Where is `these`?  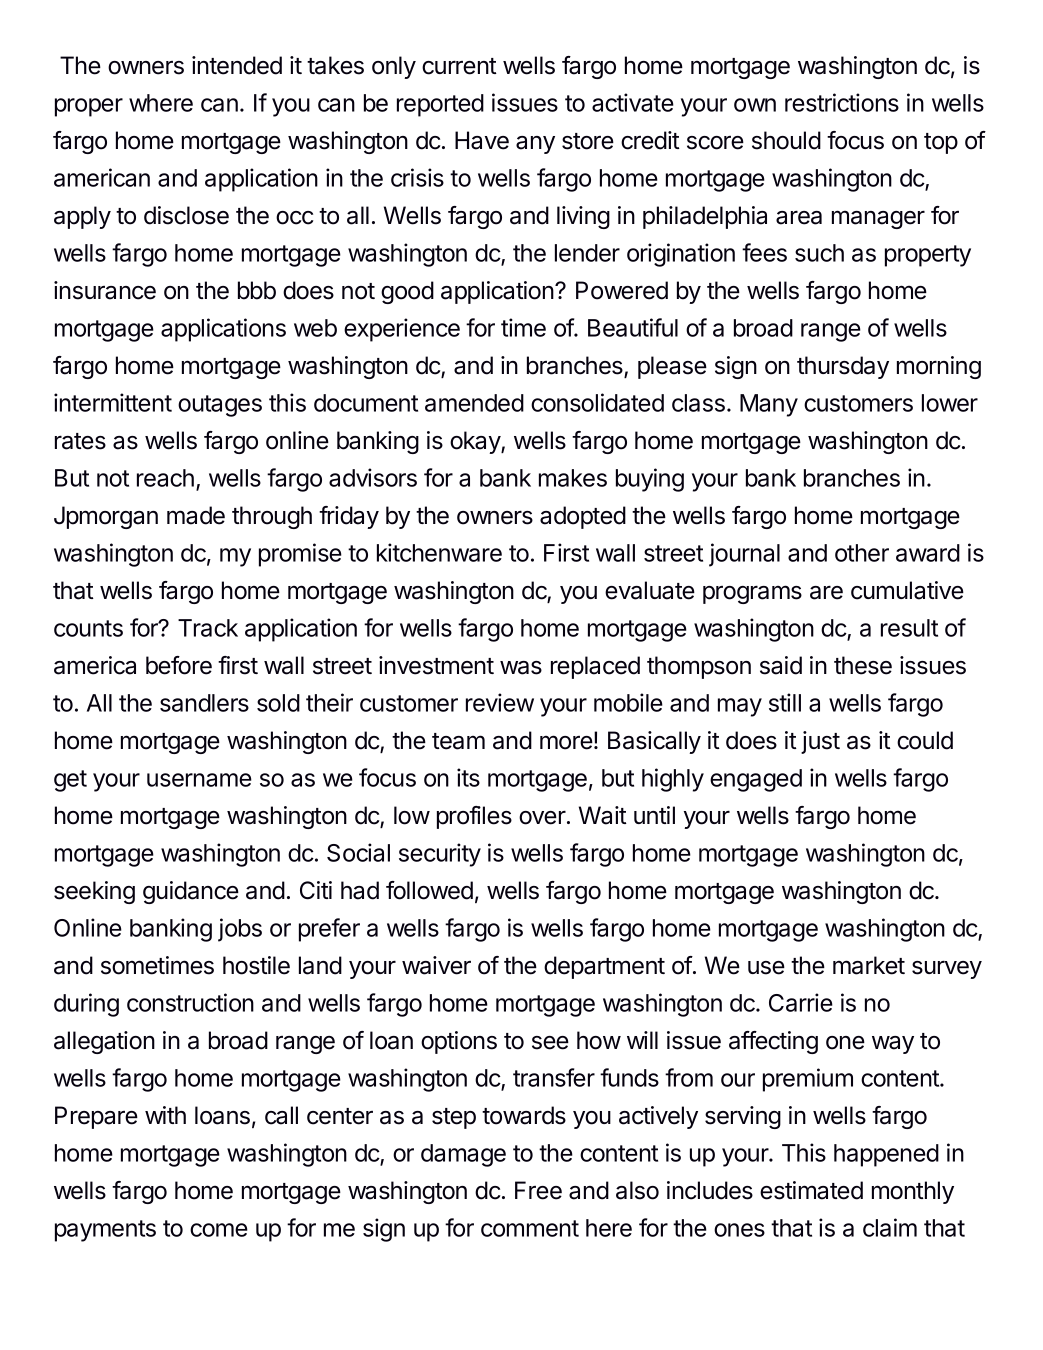 these is located at coordinates (863, 665).
